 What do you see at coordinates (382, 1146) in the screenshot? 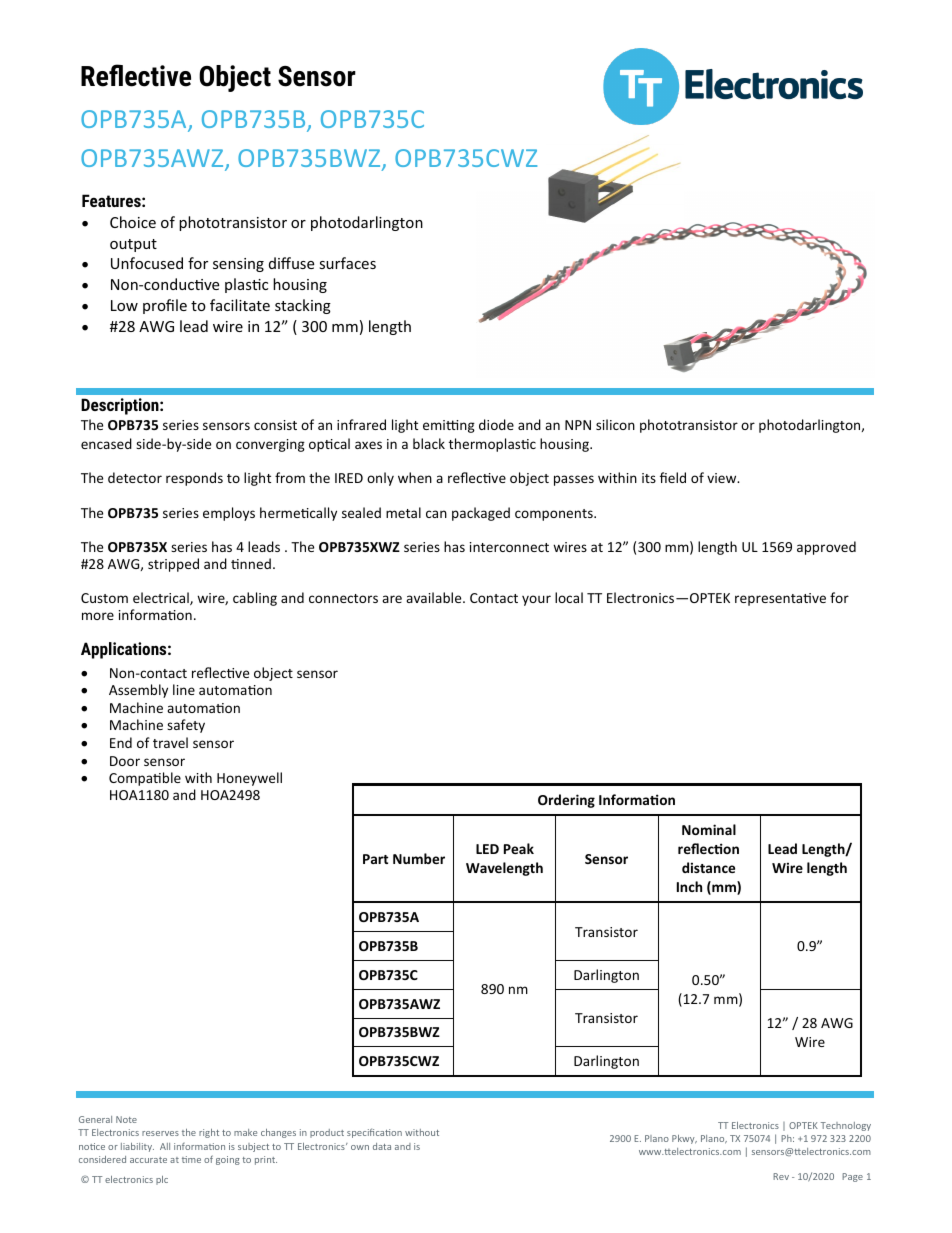
I see `data` at bounding box center [382, 1146].
